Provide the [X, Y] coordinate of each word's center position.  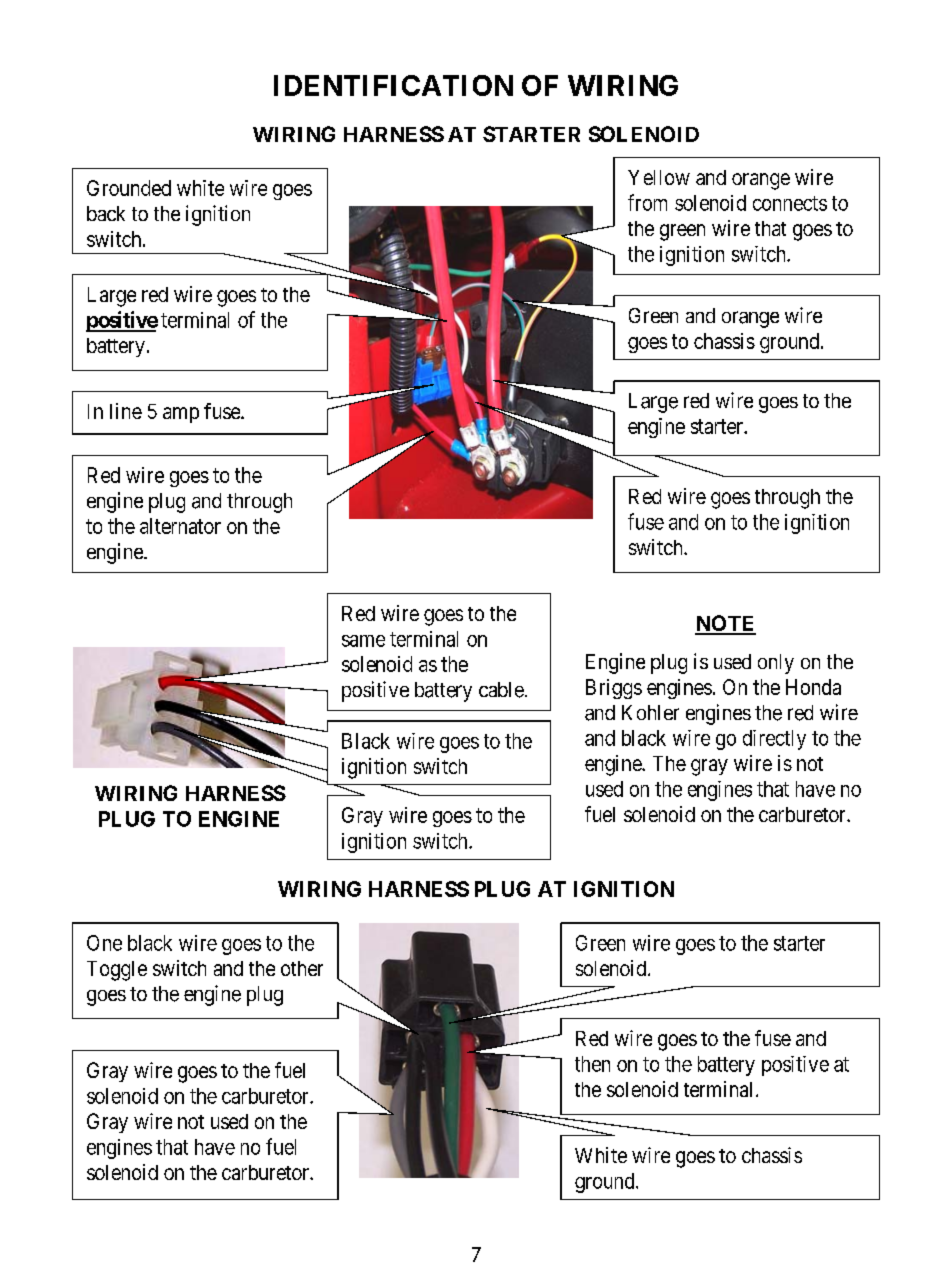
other [302, 968]
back [106, 213]
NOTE [725, 624]
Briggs [614, 689]
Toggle [117, 971]
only [776, 664]
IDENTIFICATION [393, 85]
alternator [180, 526]
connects [790, 203]
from [647, 202]
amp [181, 415]
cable [501, 690]
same [363, 641]
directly [774, 740]
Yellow [659, 177]
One [104, 943]
